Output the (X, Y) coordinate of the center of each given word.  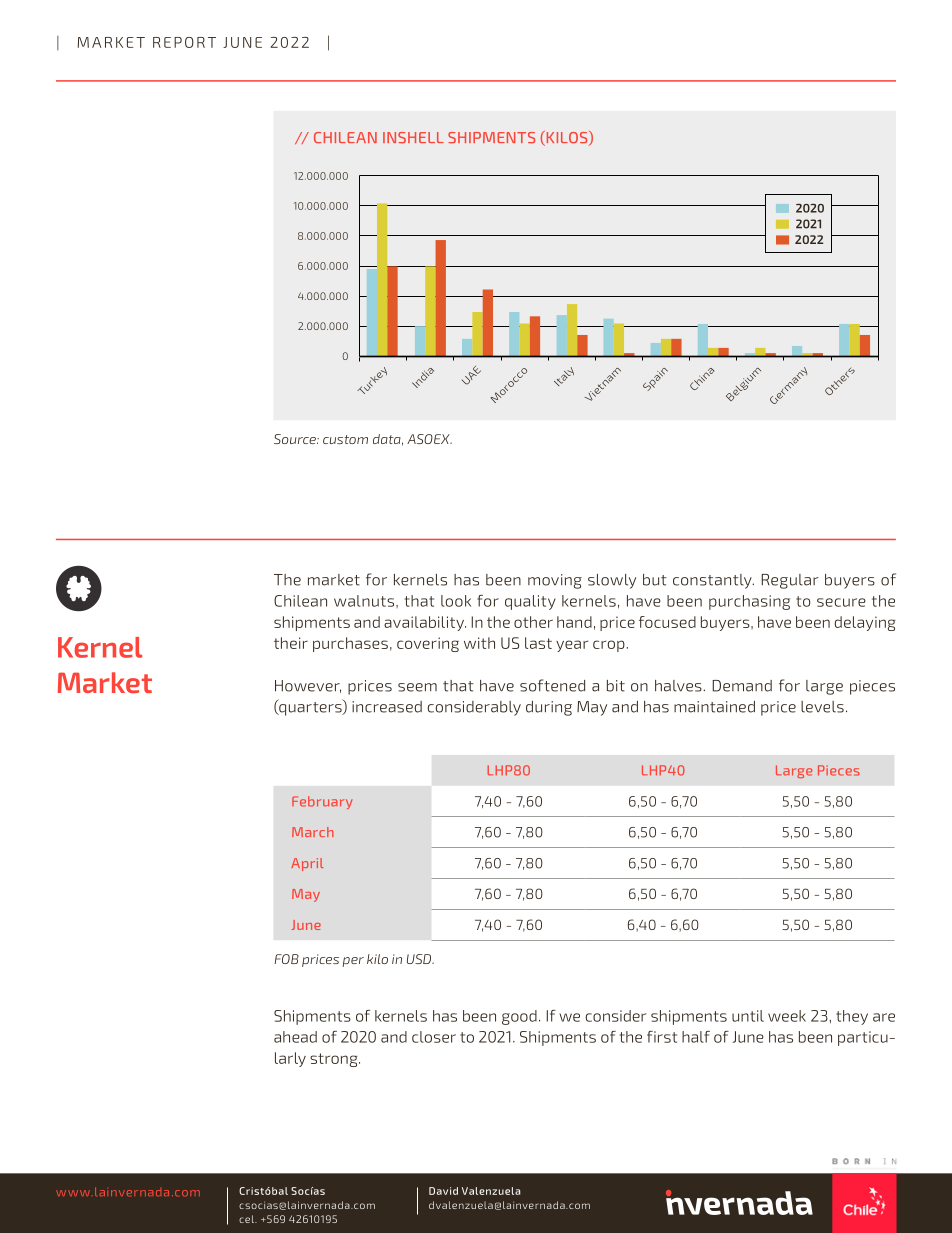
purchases (350, 644)
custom (345, 439)
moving (555, 581)
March (313, 832)
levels (822, 707)
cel (247, 1219)
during (549, 708)
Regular (790, 581)
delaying (865, 623)
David (443, 1191)
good (519, 1017)
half (696, 1037)
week (787, 1016)
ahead (295, 1037)
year (572, 646)
